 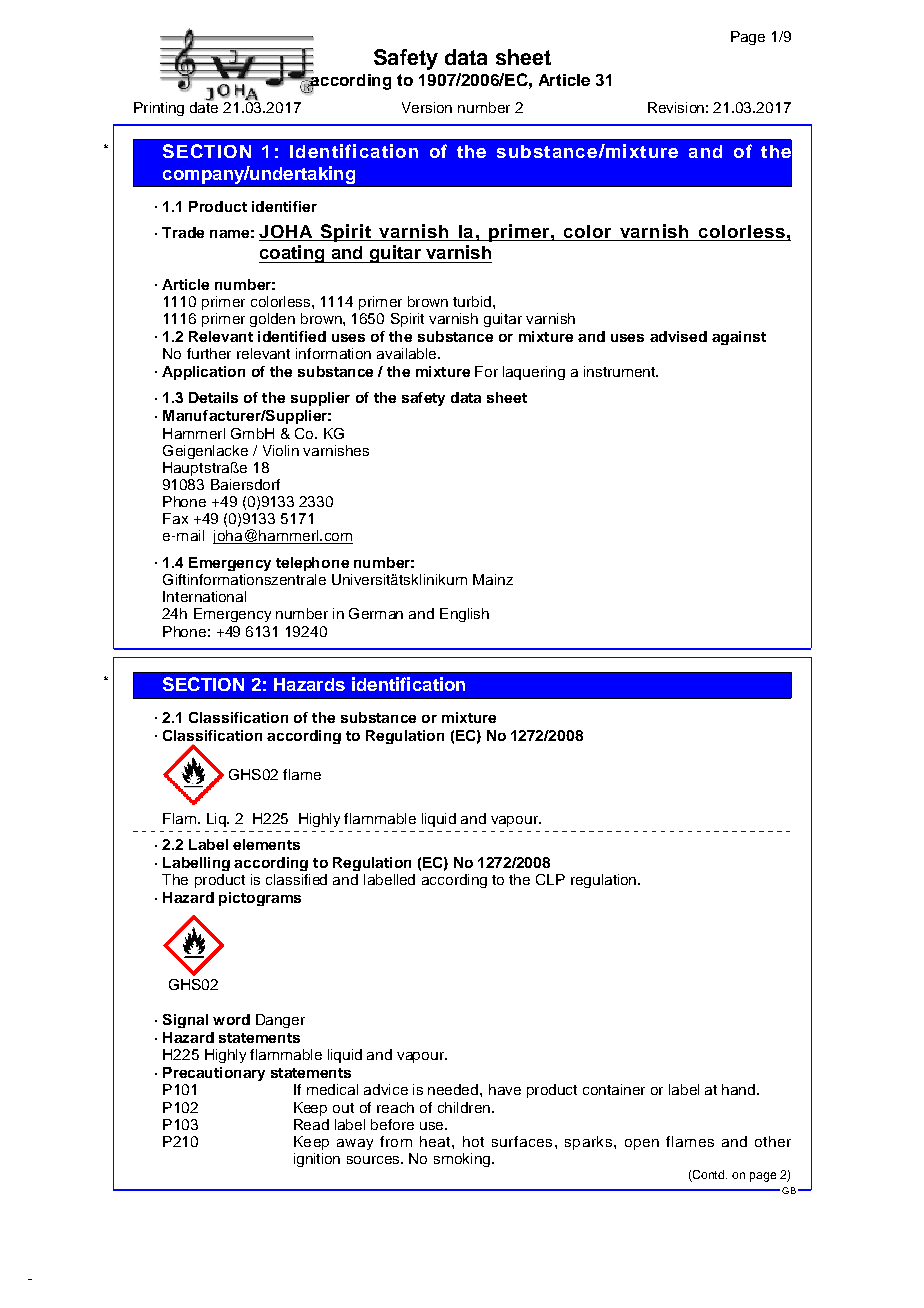 What do you see at coordinates (427, 107) in the document?
I see `Version` at bounding box center [427, 107].
